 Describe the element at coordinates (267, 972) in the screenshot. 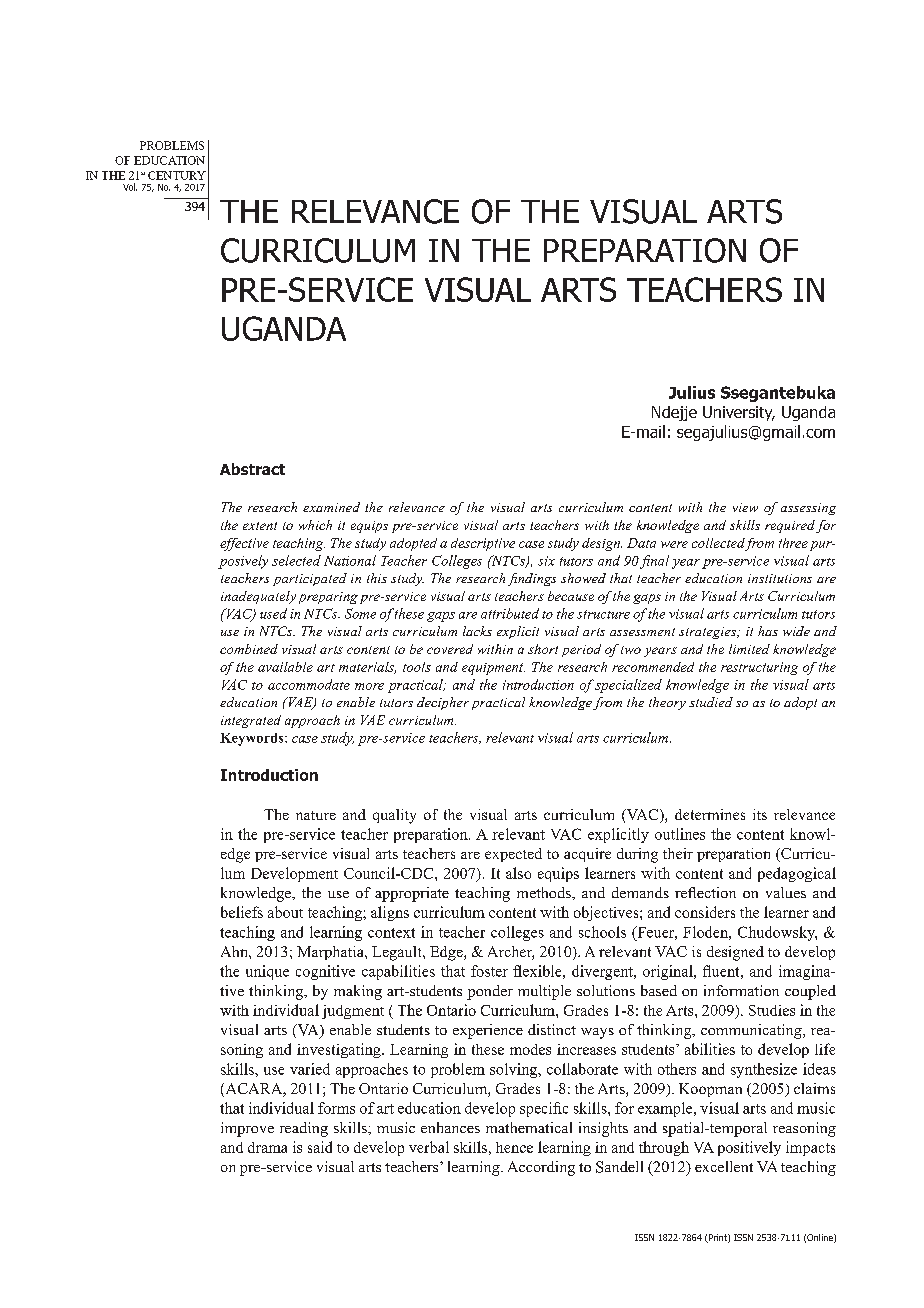

I see `unique` at that location.
